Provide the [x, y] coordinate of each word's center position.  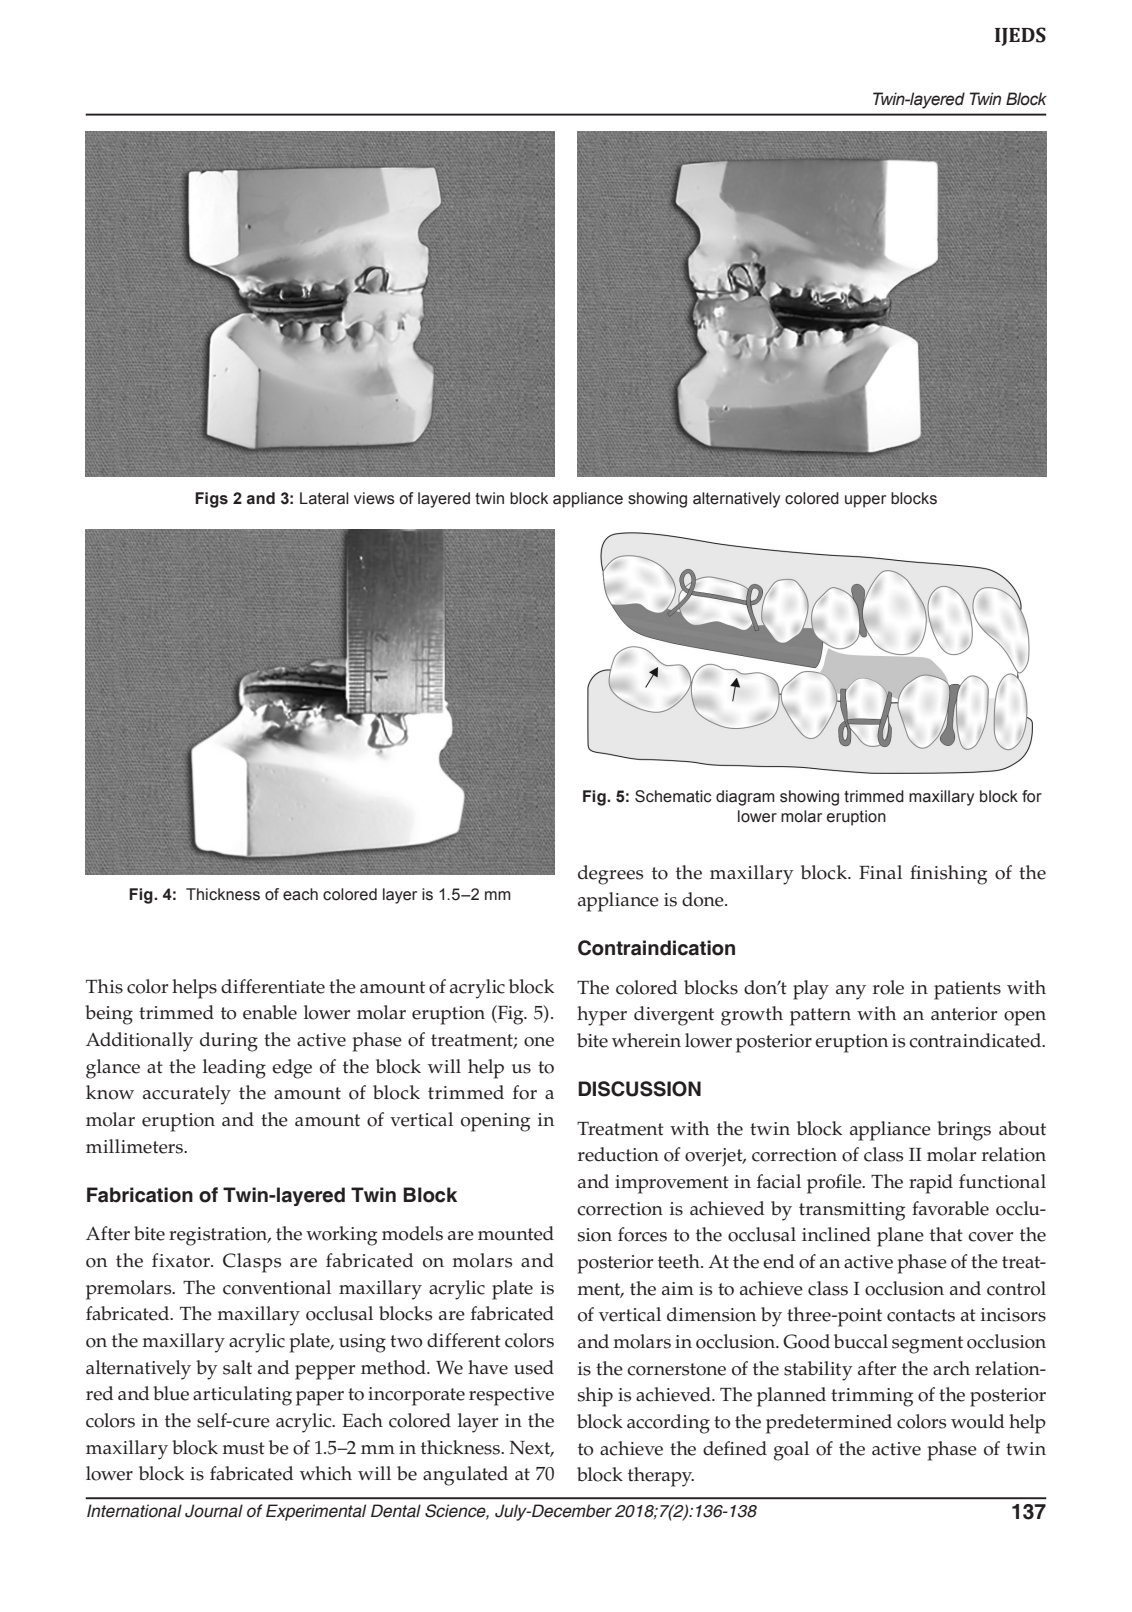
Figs [211, 500]
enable [270, 1012]
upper [865, 501]
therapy [661, 1477]
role [888, 987]
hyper [602, 1016]
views [374, 498]
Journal [214, 1511]
